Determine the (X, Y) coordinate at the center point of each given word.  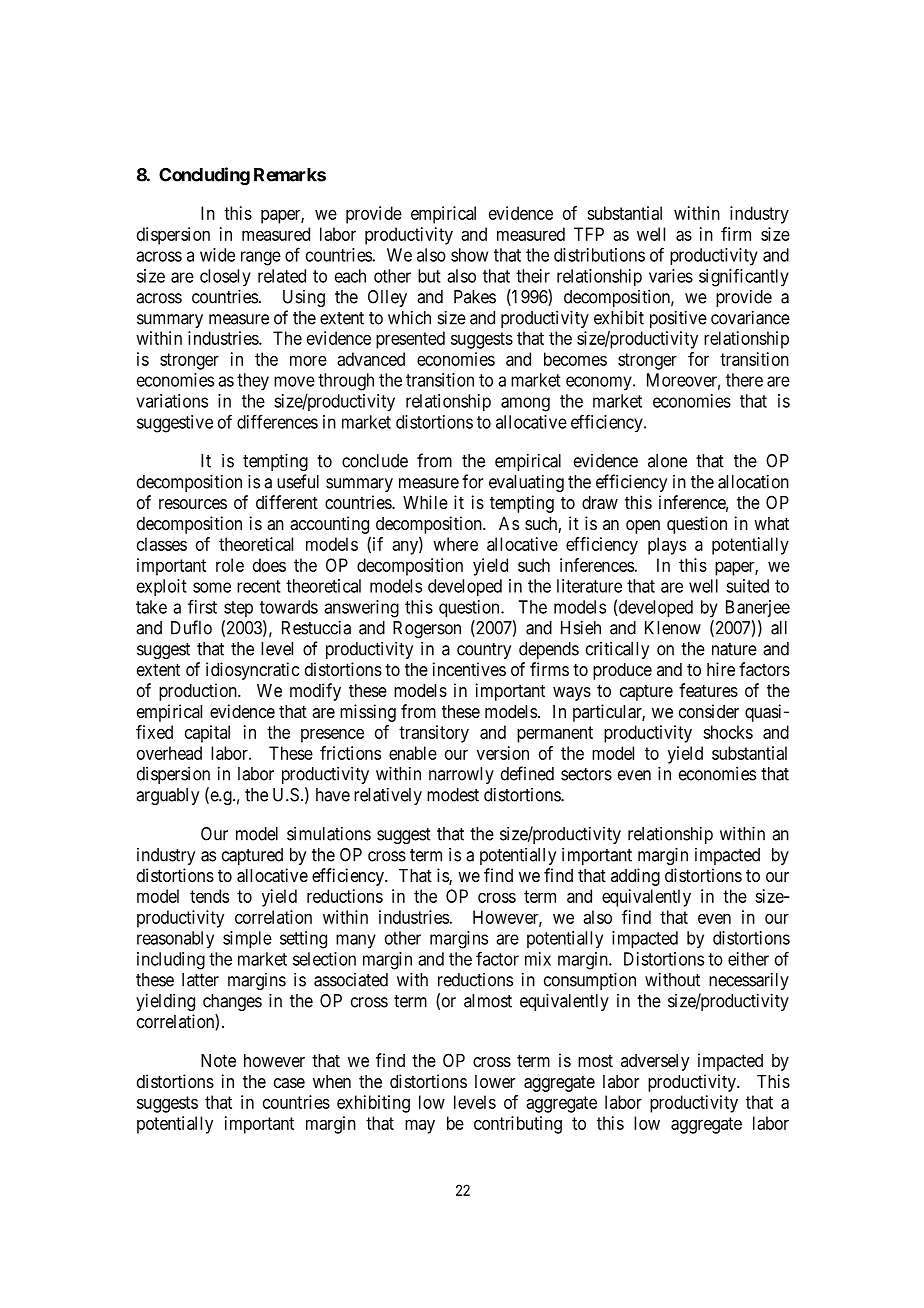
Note (218, 1060)
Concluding (204, 176)
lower (495, 1081)
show (469, 255)
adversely (655, 1062)
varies (671, 276)
